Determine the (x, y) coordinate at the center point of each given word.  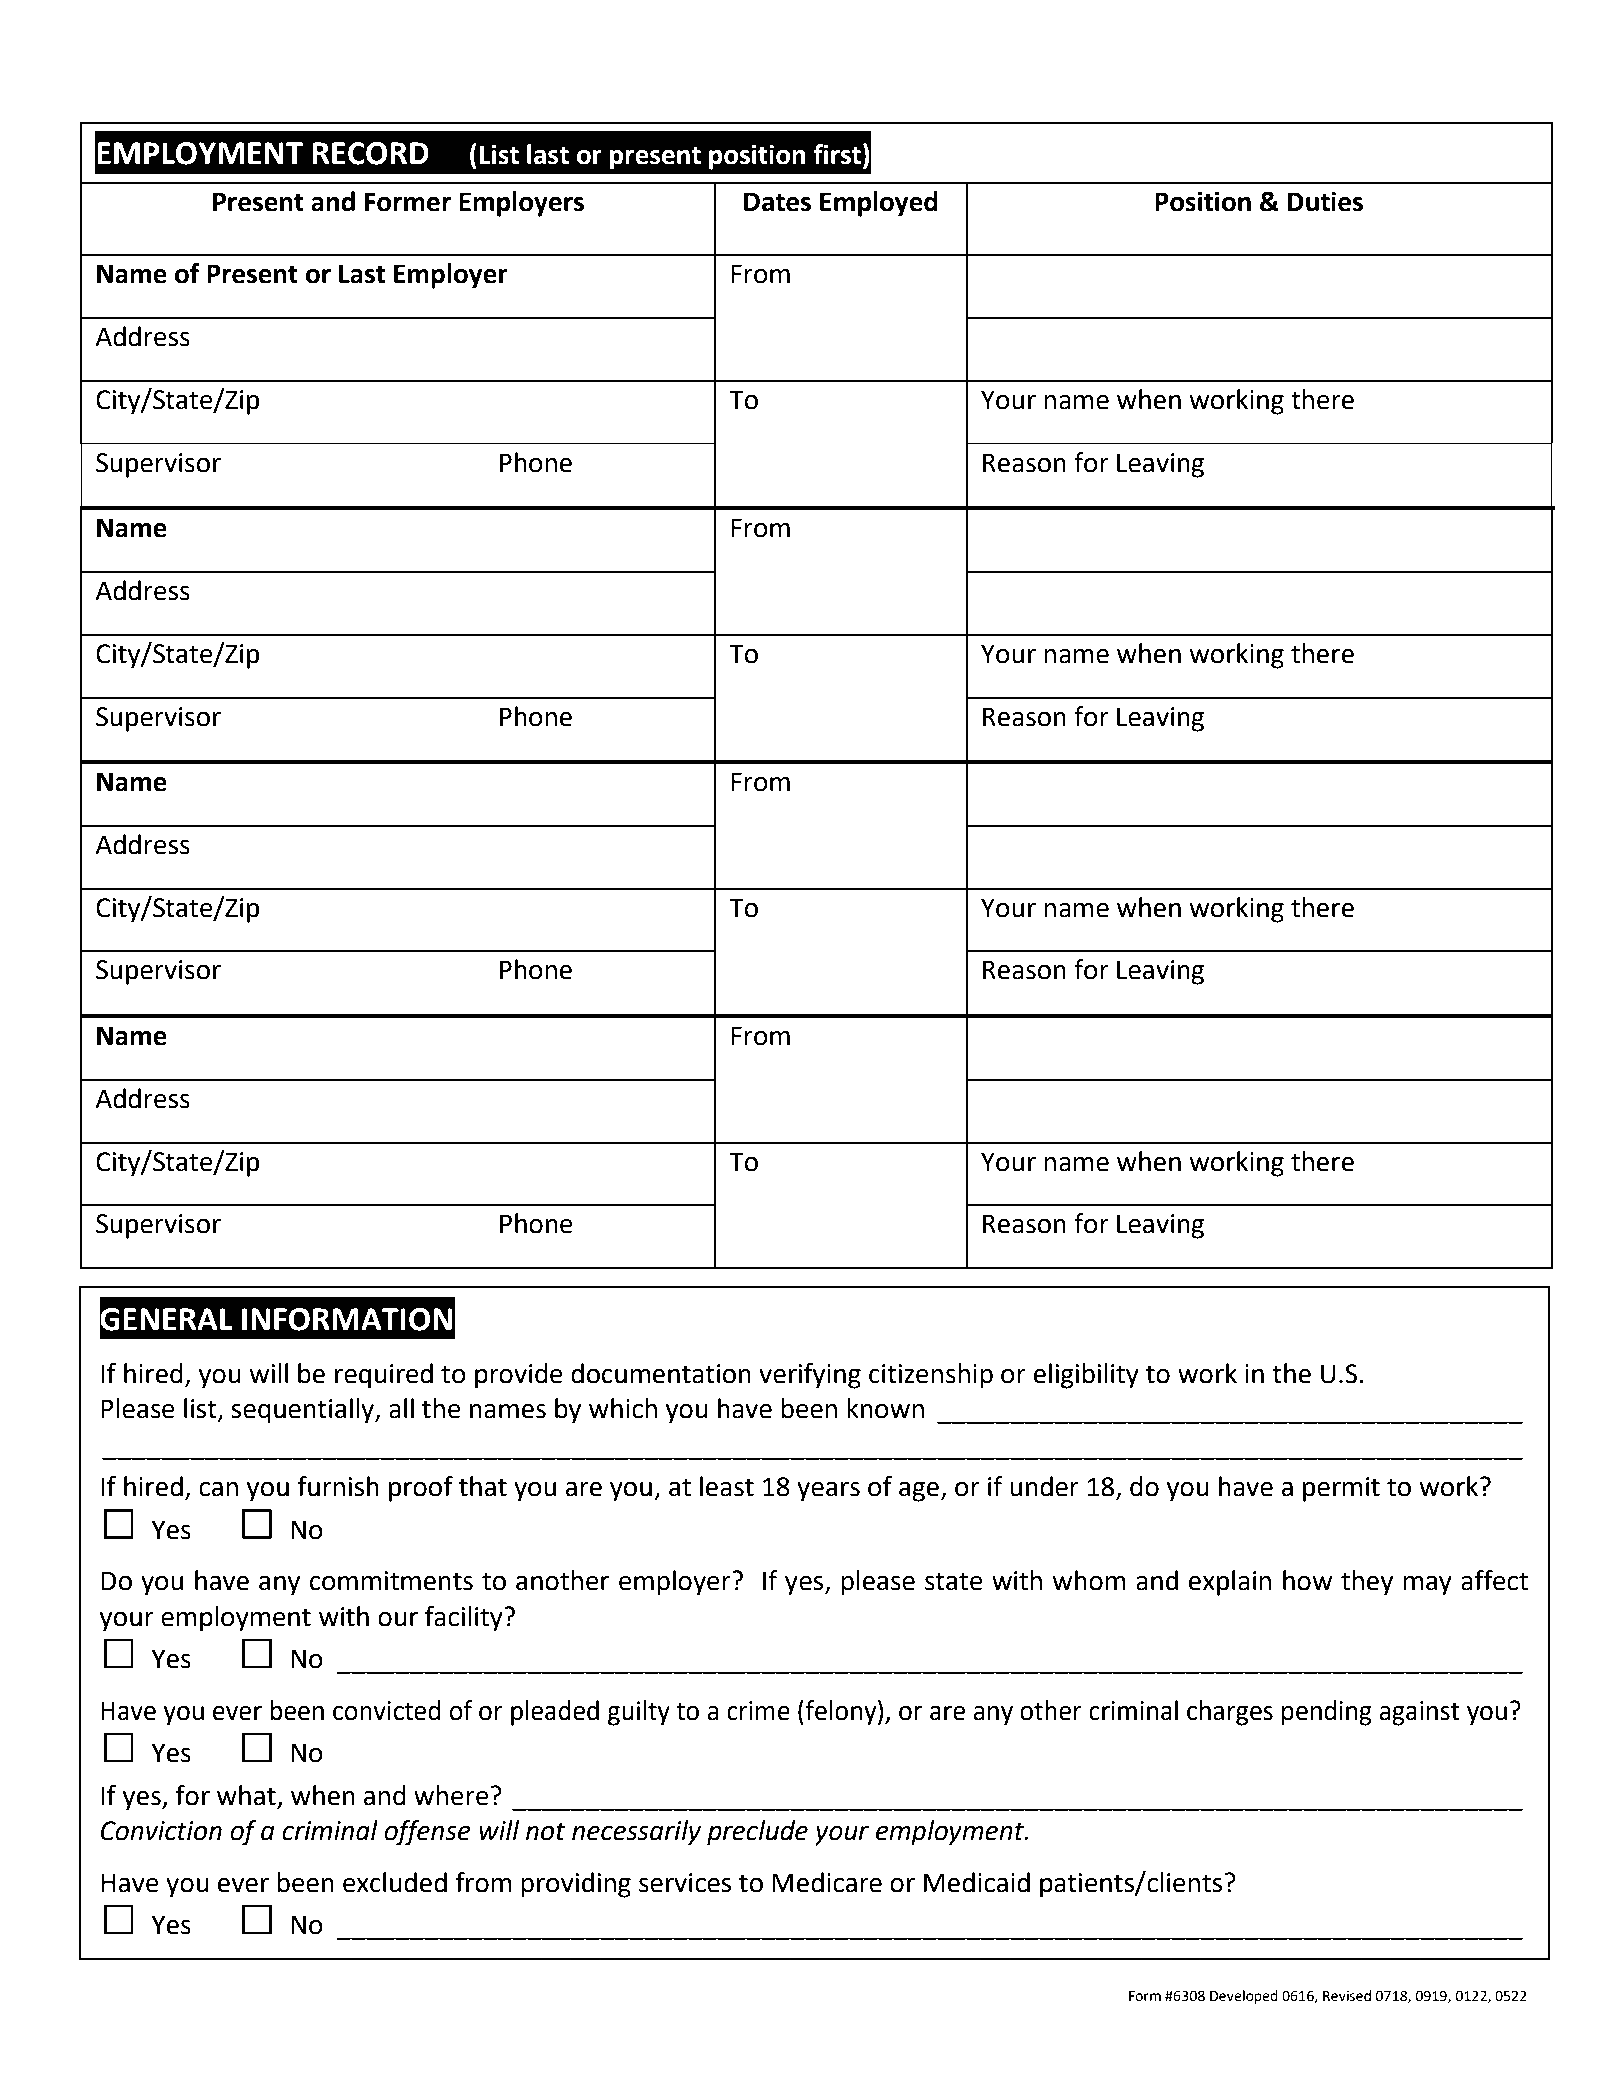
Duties (1325, 201)
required (384, 1376)
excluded (395, 1882)
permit (1341, 1489)
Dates (777, 202)
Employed (879, 204)
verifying (810, 1376)
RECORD (371, 153)
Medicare (827, 1882)
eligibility (1086, 1376)
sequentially (303, 1411)
